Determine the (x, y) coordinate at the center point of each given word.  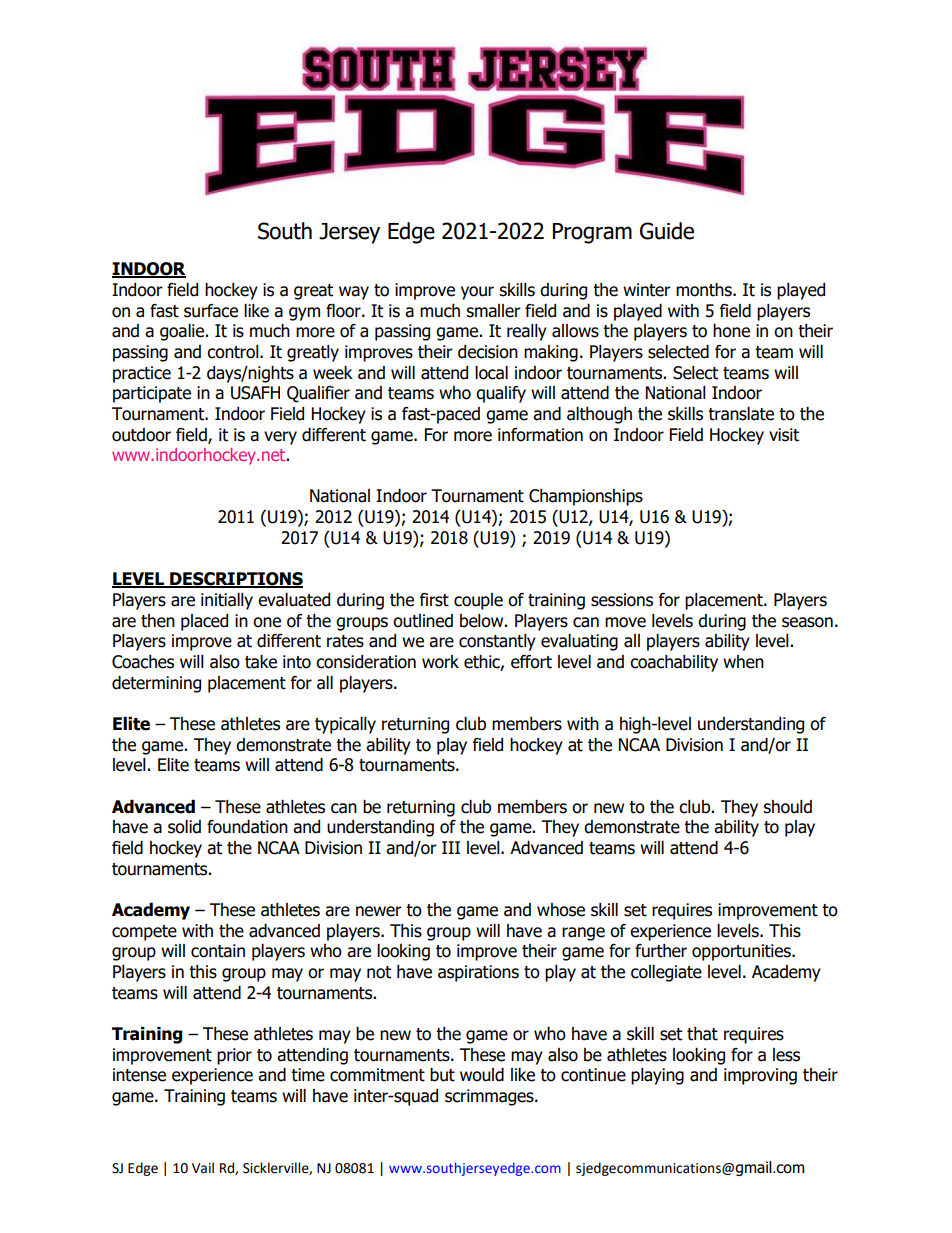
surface (211, 311)
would (482, 1075)
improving (760, 1076)
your (477, 293)
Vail (203, 1168)
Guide (667, 231)
